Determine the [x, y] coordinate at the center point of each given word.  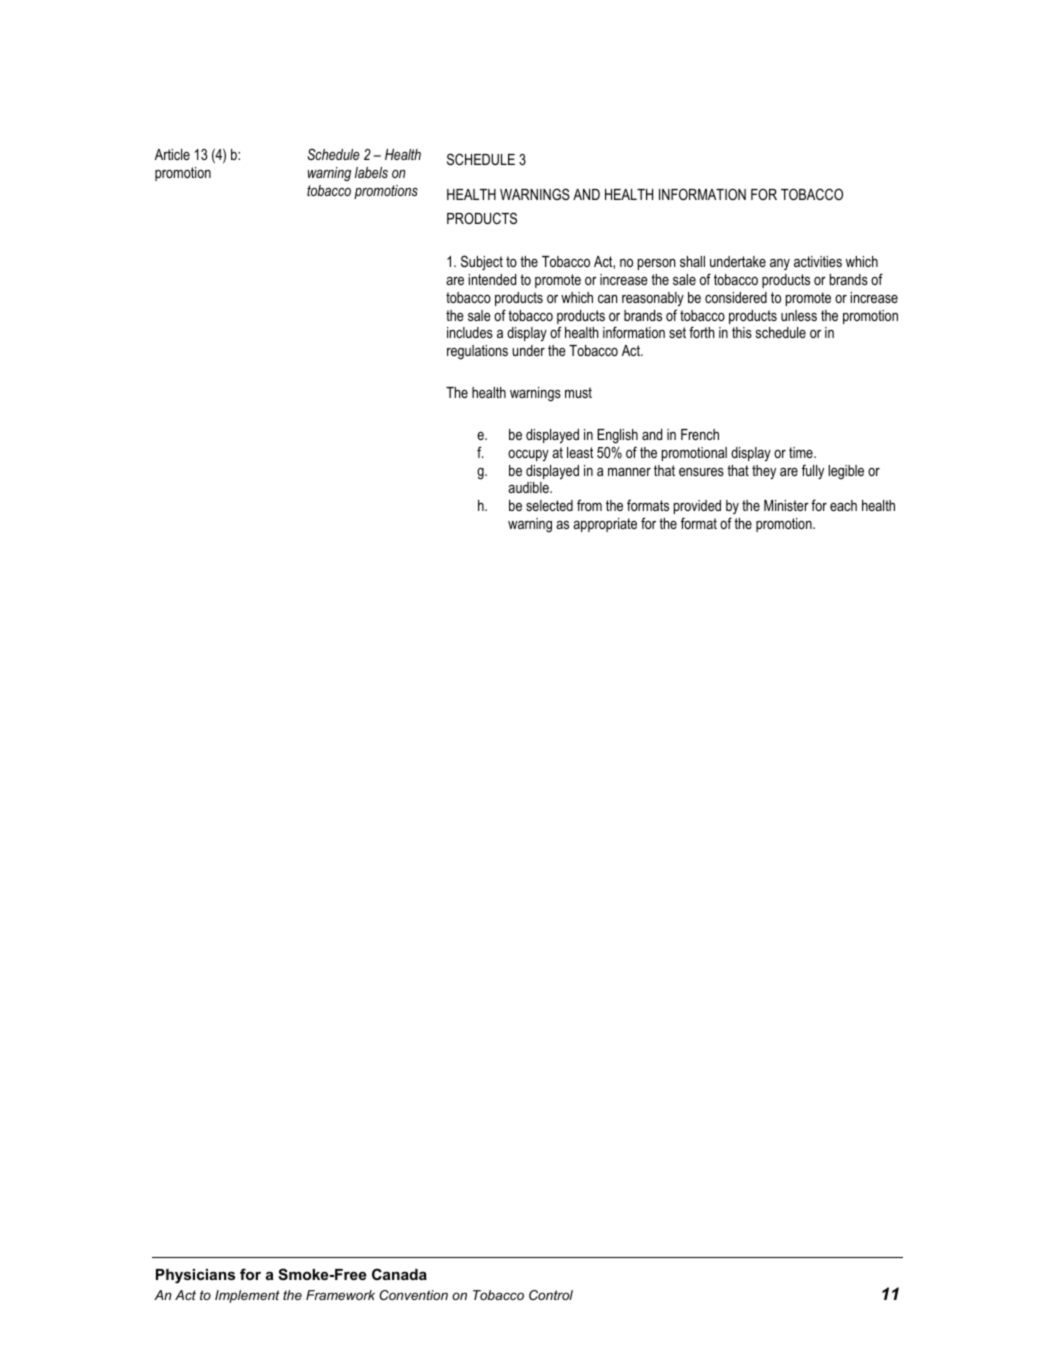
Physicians [195, 1276]
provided [697, 507]
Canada [399, 1274]
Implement [247, 1296]
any [780, 264]
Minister [786, 505]
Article [172, 154]
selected [549, 505]
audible [529, 487]
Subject [482, 263]
